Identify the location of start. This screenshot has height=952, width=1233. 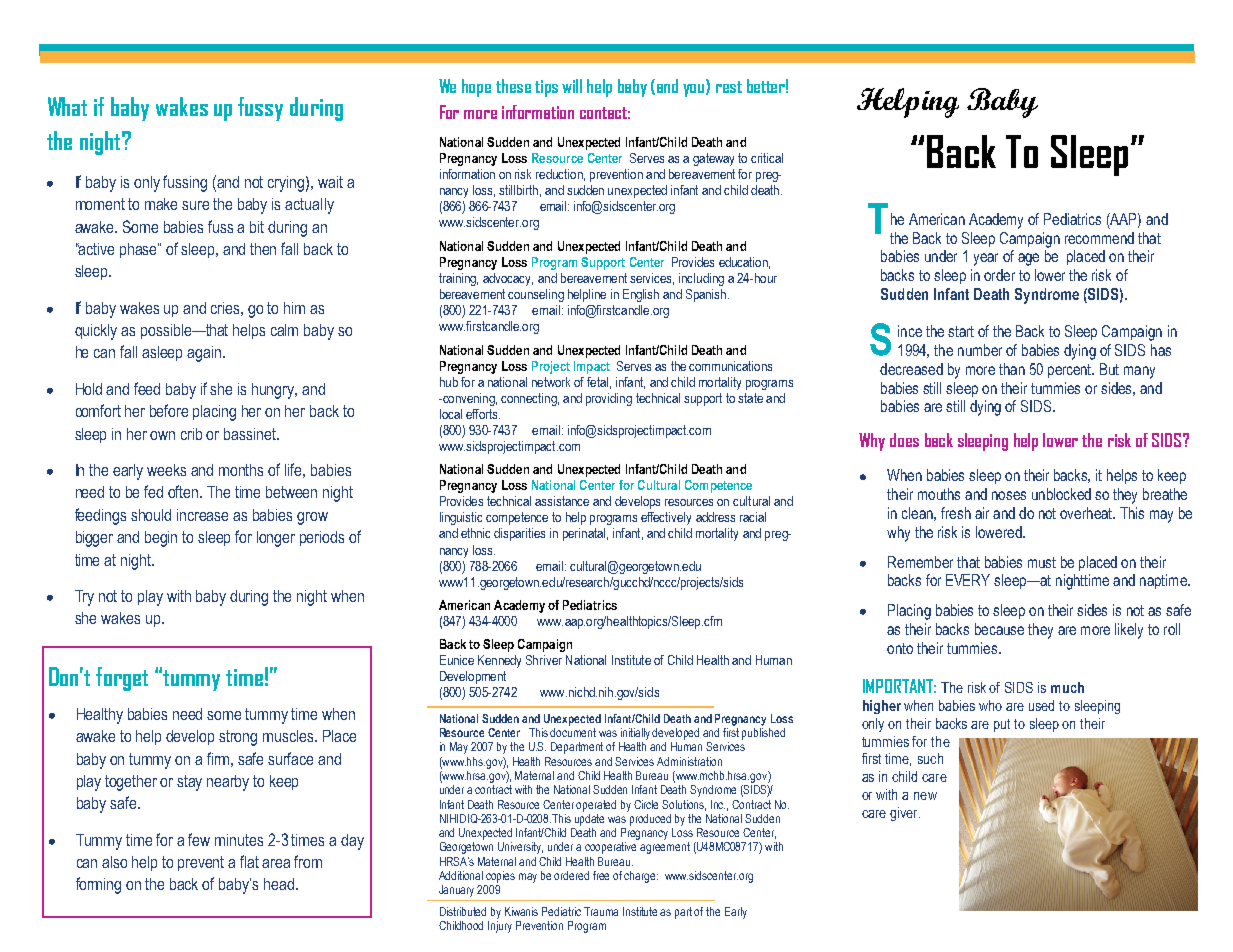
(961, 331).
